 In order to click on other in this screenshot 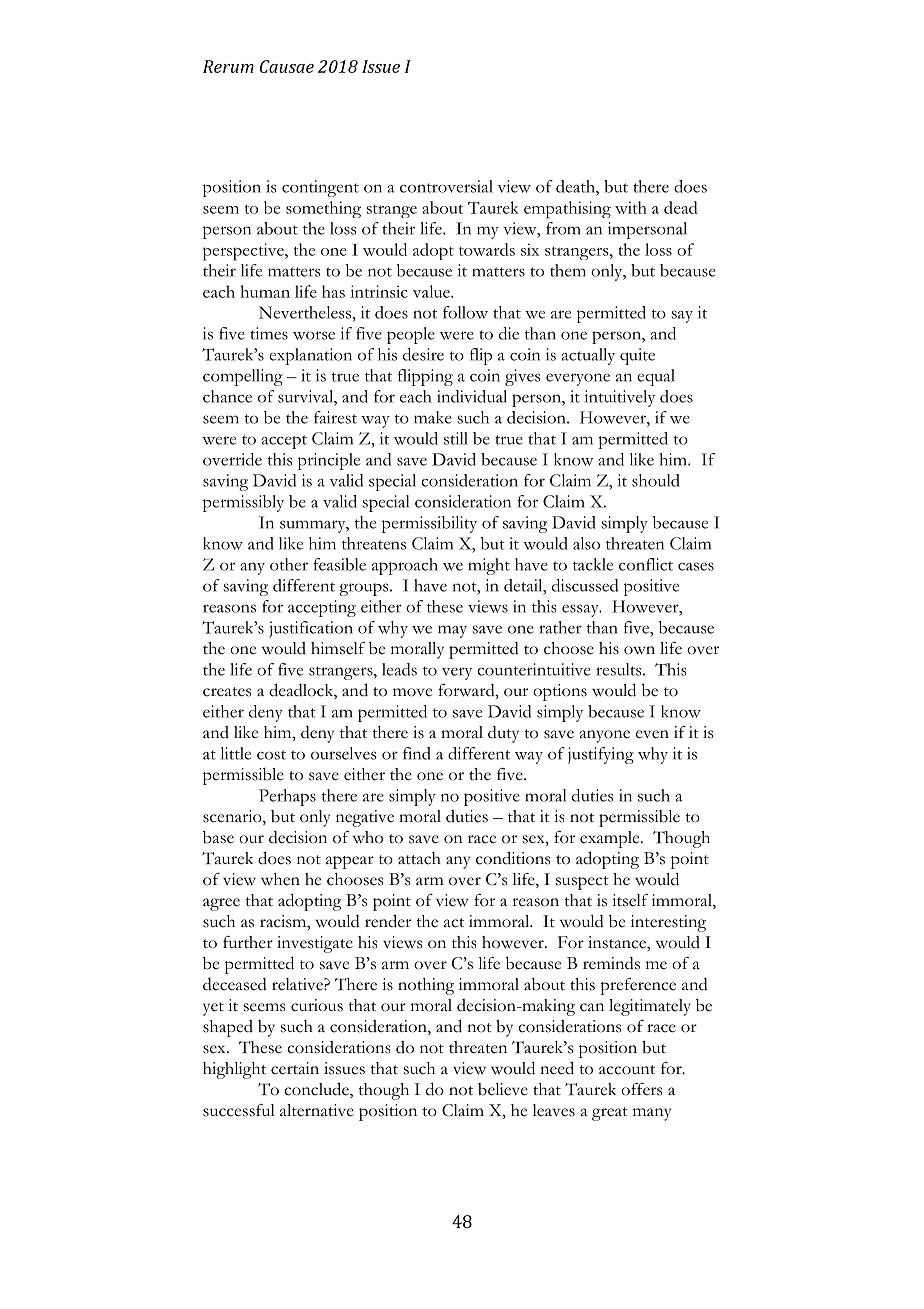, I will do `click(289, 564)`.
